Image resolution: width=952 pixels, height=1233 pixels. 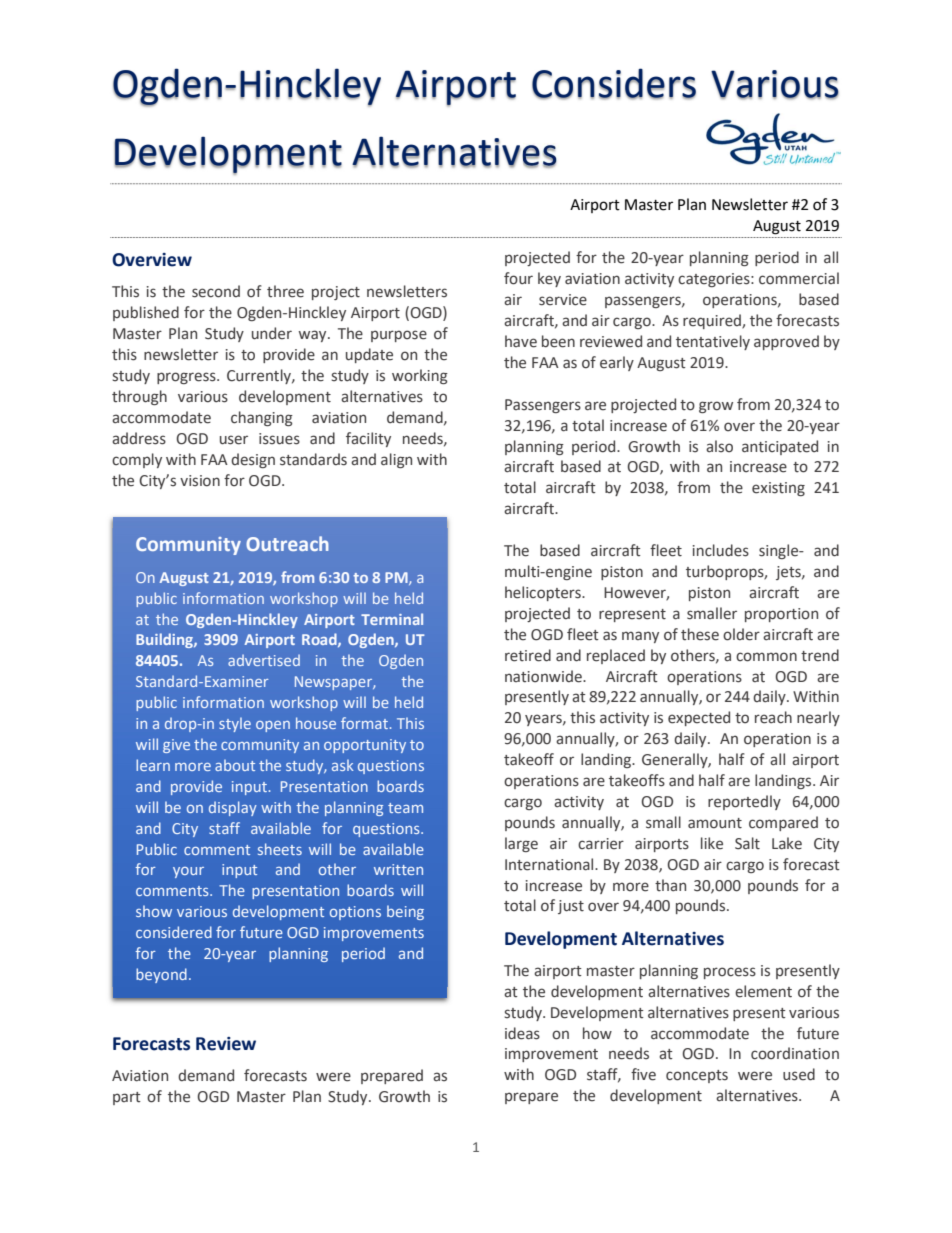 What do you see at coordinates (522, 1033) in the document?
I see `ideas` at bounding box center [522, 1033].
